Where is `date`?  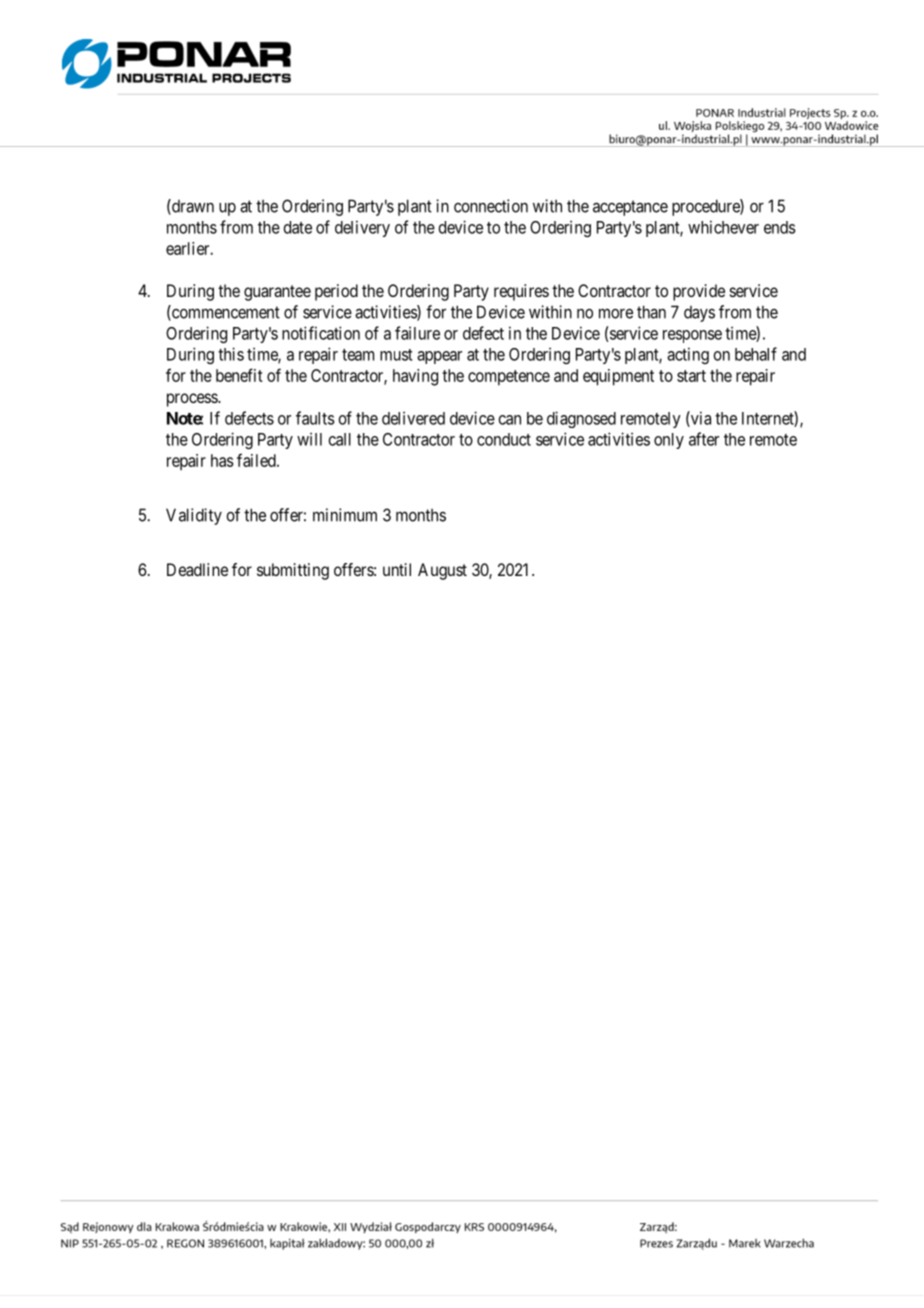 date is located at coordinates (298, 227).
